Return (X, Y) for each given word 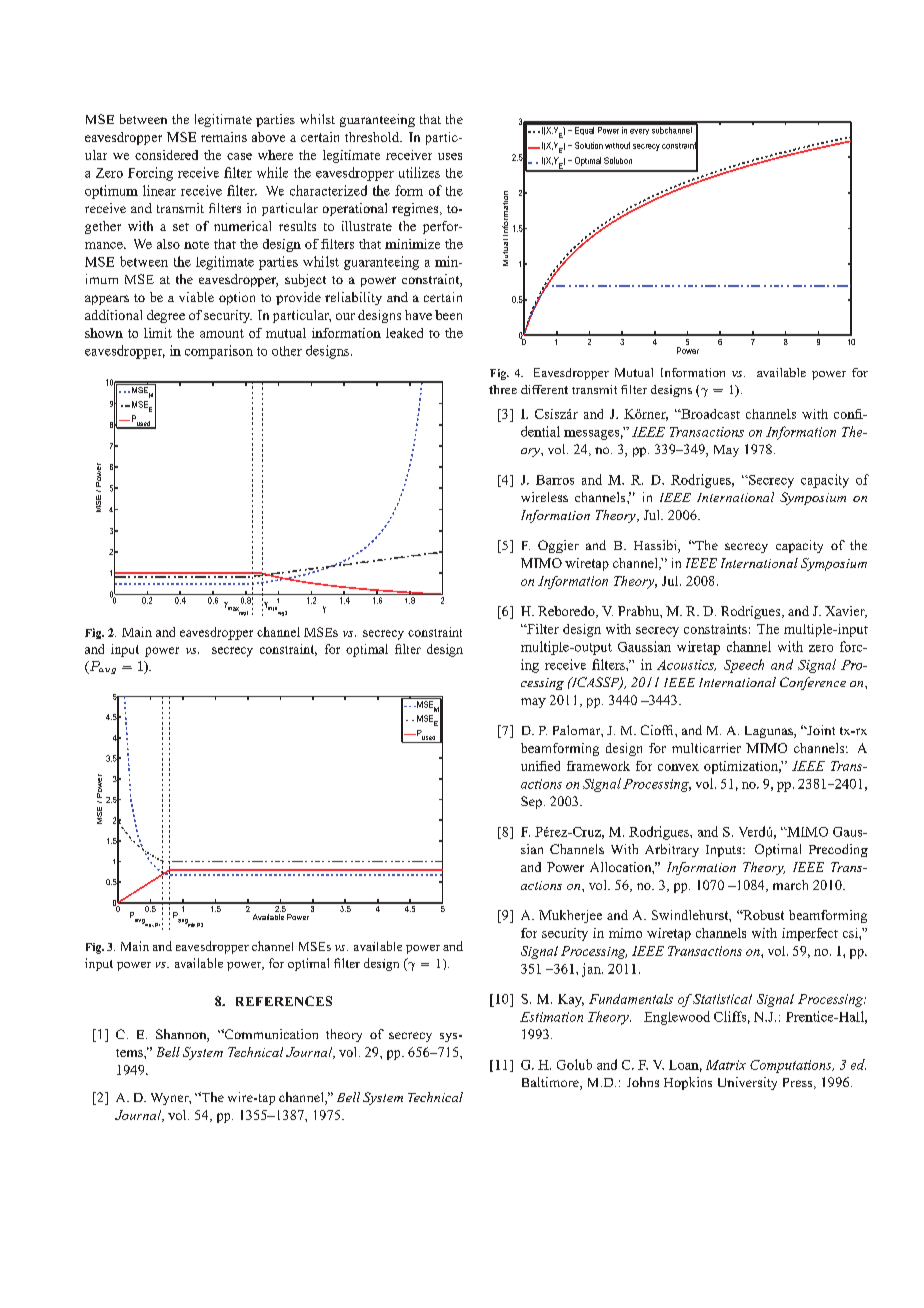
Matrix (726, 1065)
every (639, 132)
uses (450, 156)
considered (166, 155)
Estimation (551, 1017)
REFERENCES (284, 1001)
